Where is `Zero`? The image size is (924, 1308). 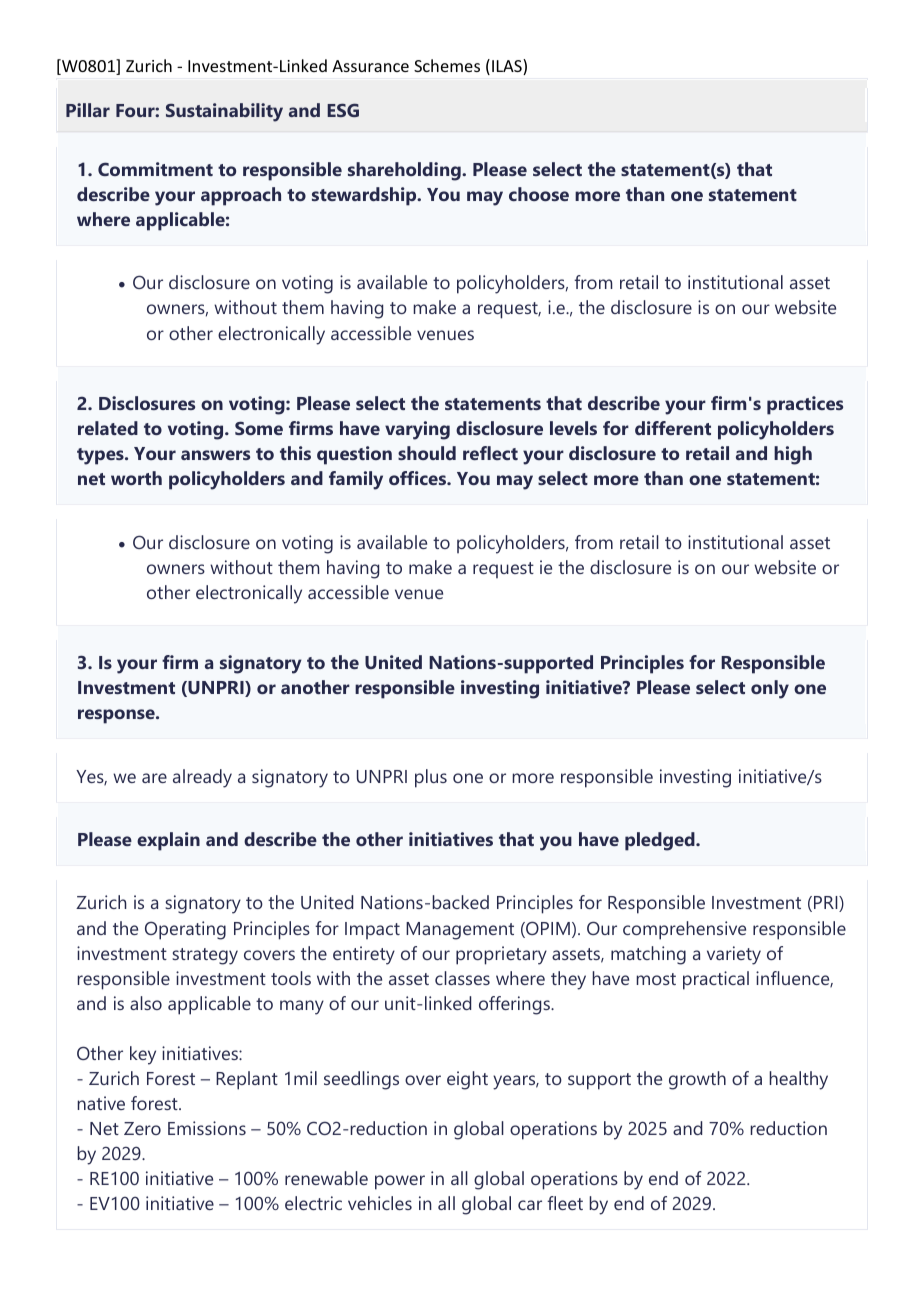
Zero is located at coordinates (142, 1128).
